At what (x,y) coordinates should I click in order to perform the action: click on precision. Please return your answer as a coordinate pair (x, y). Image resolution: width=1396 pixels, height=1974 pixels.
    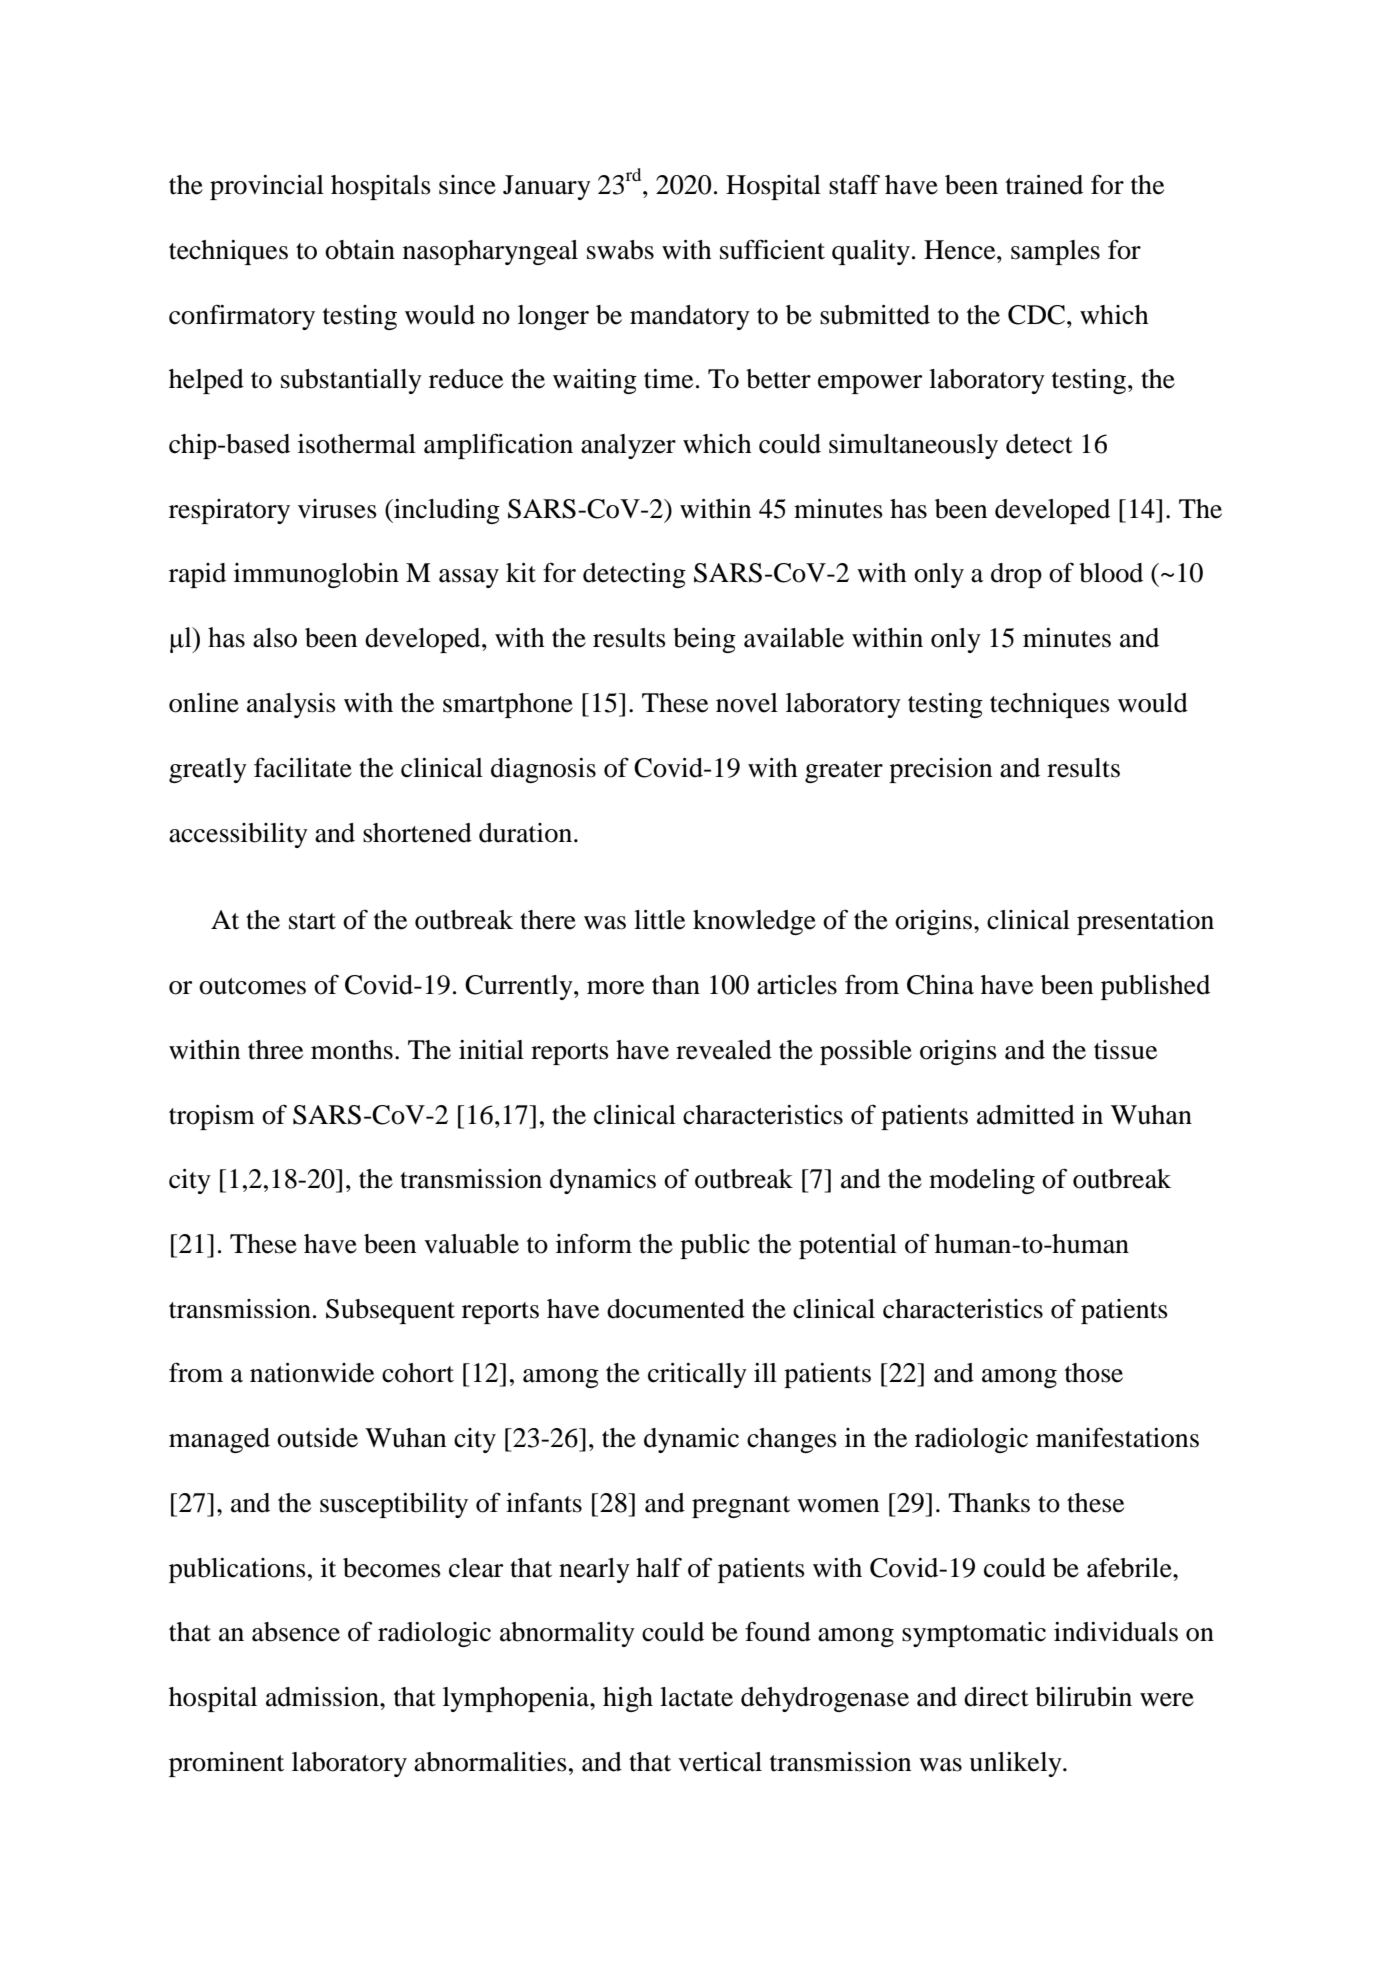
    Looking at the image, I should click on (940, 770).
